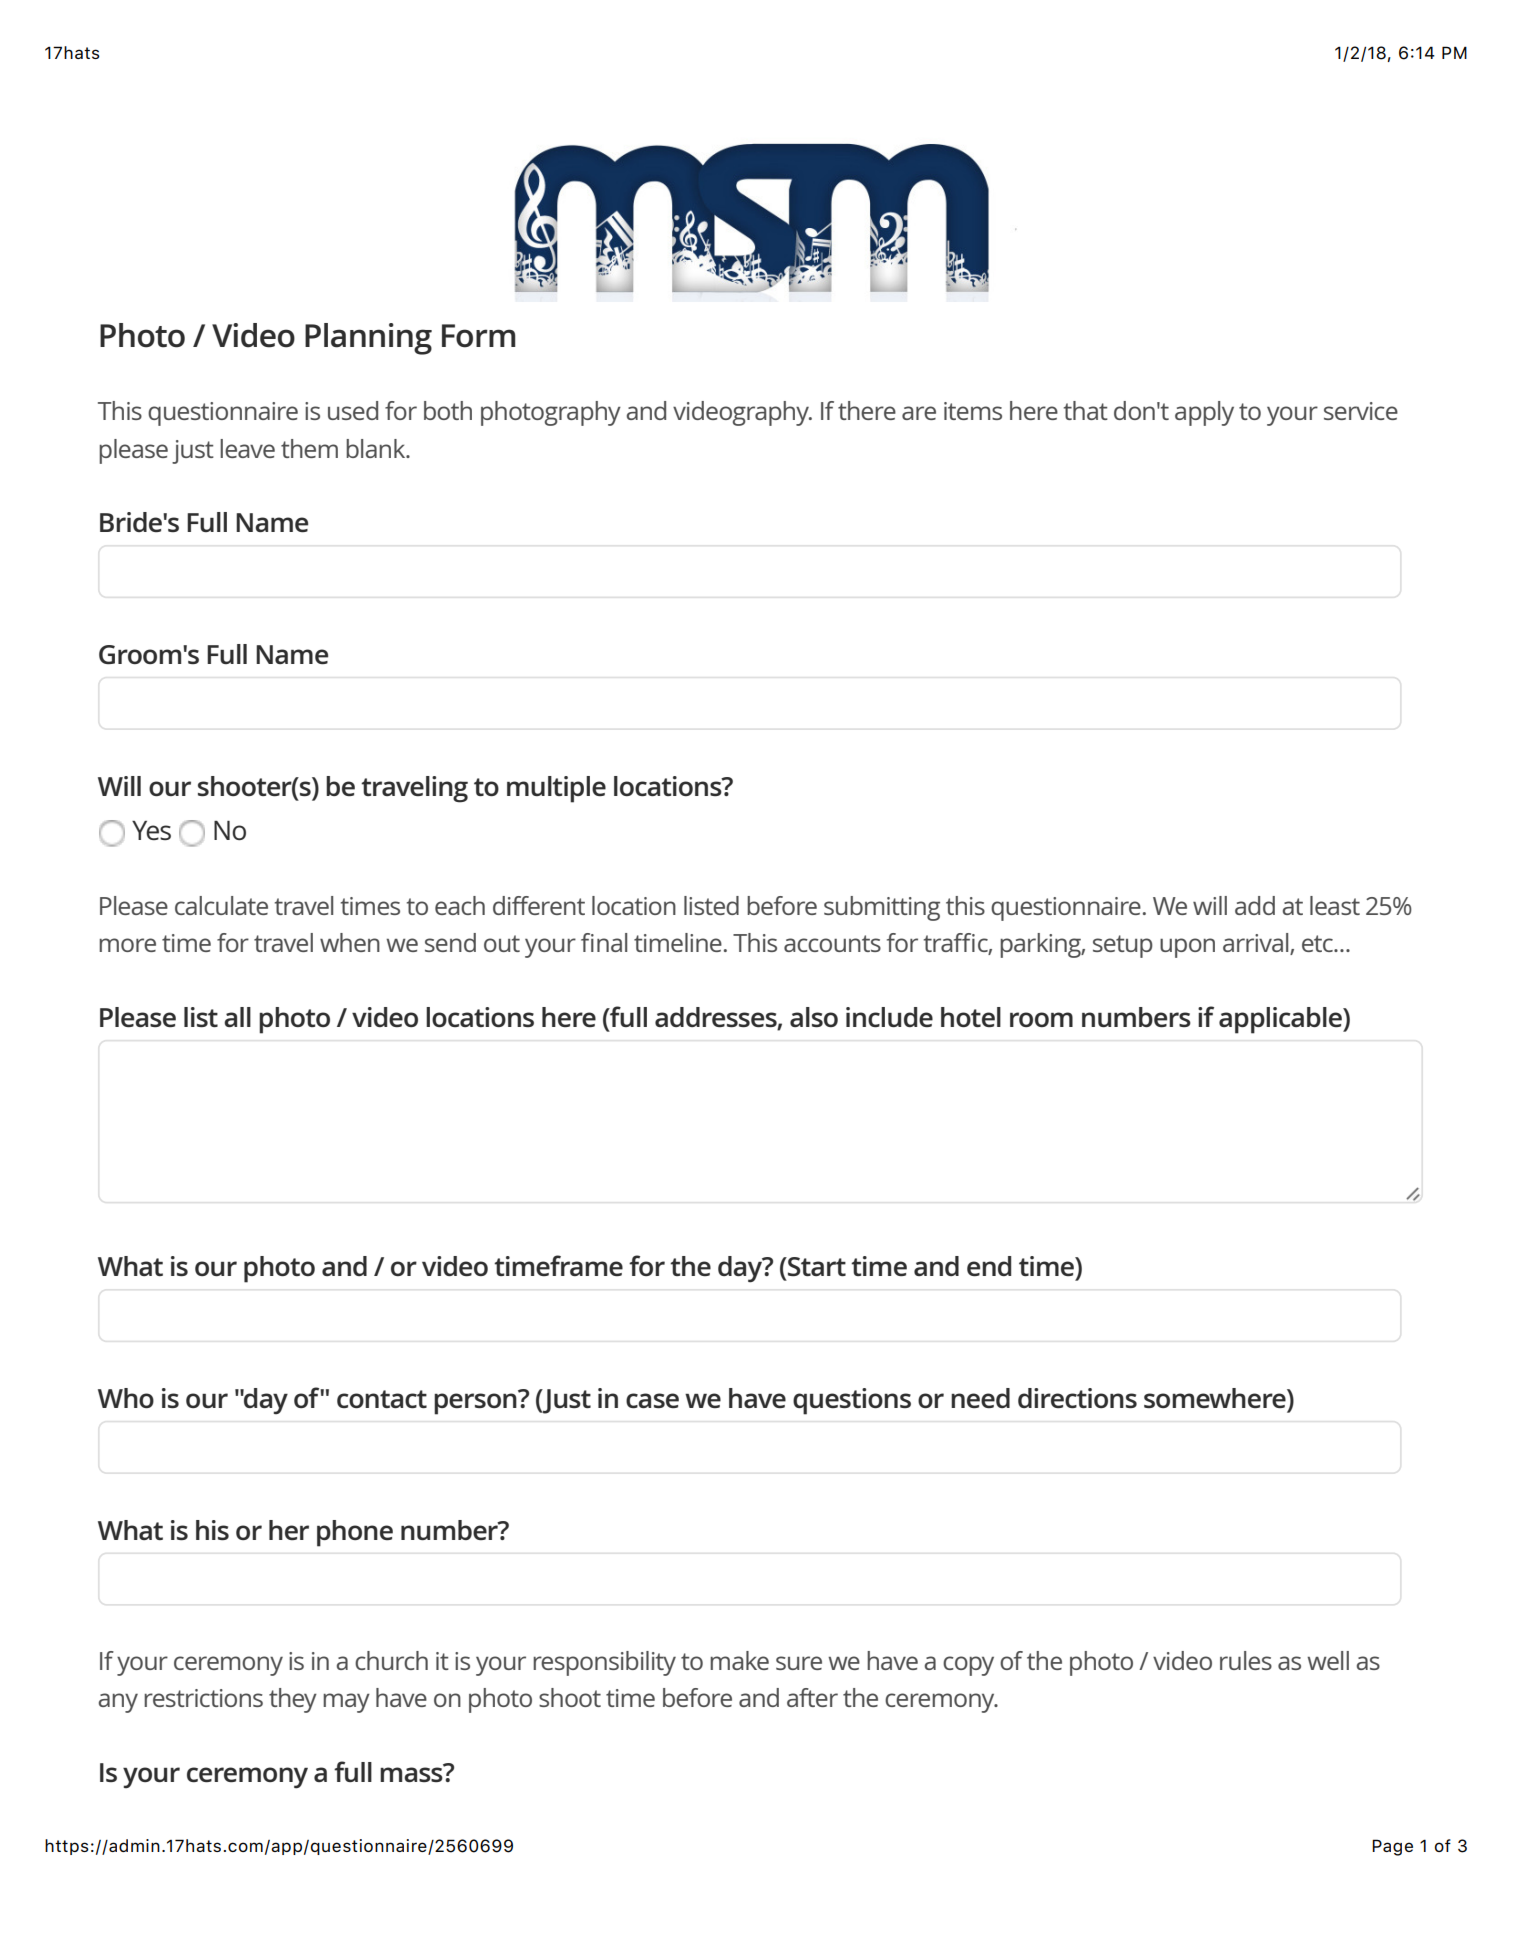 The image size is (1513, 1958). I want to click on submitting, so click(882, 908).
